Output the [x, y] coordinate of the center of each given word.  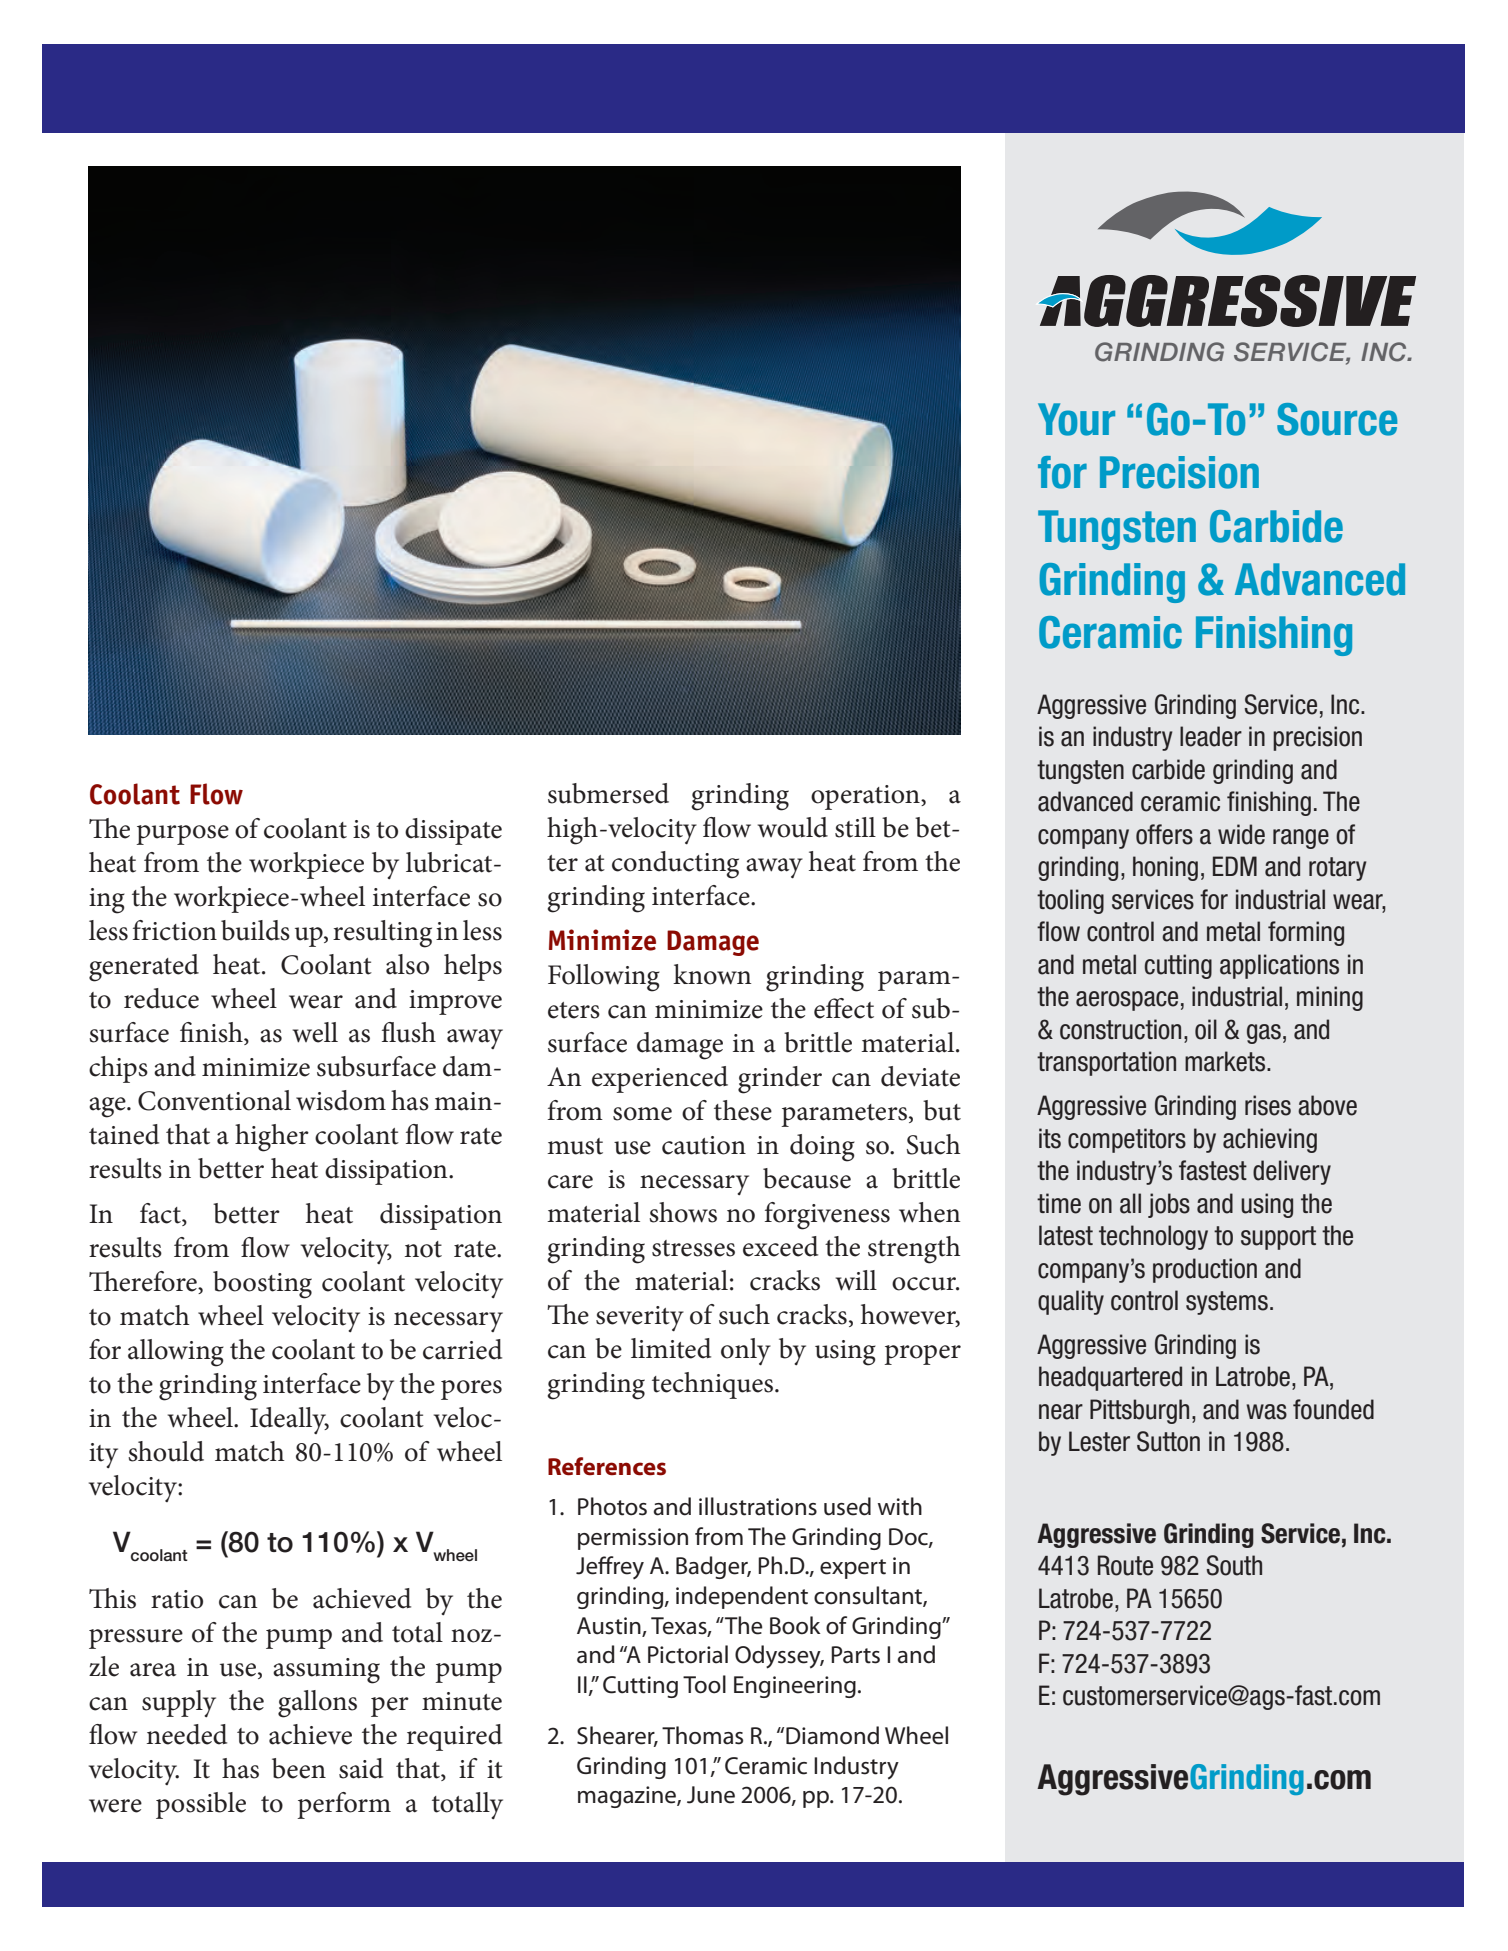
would [793, 827]
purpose [182, 835]
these [743, 1110]
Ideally [289, 1420]
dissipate [453, 831]
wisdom [341, 1100]
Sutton [1168, 1441]
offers [1164, 834]
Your [1076, 419]
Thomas [702, 1735]
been [299, 1768]
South [1234, 1565]
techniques [714, 1385]
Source [1337, 419]
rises [1268, 1105]
